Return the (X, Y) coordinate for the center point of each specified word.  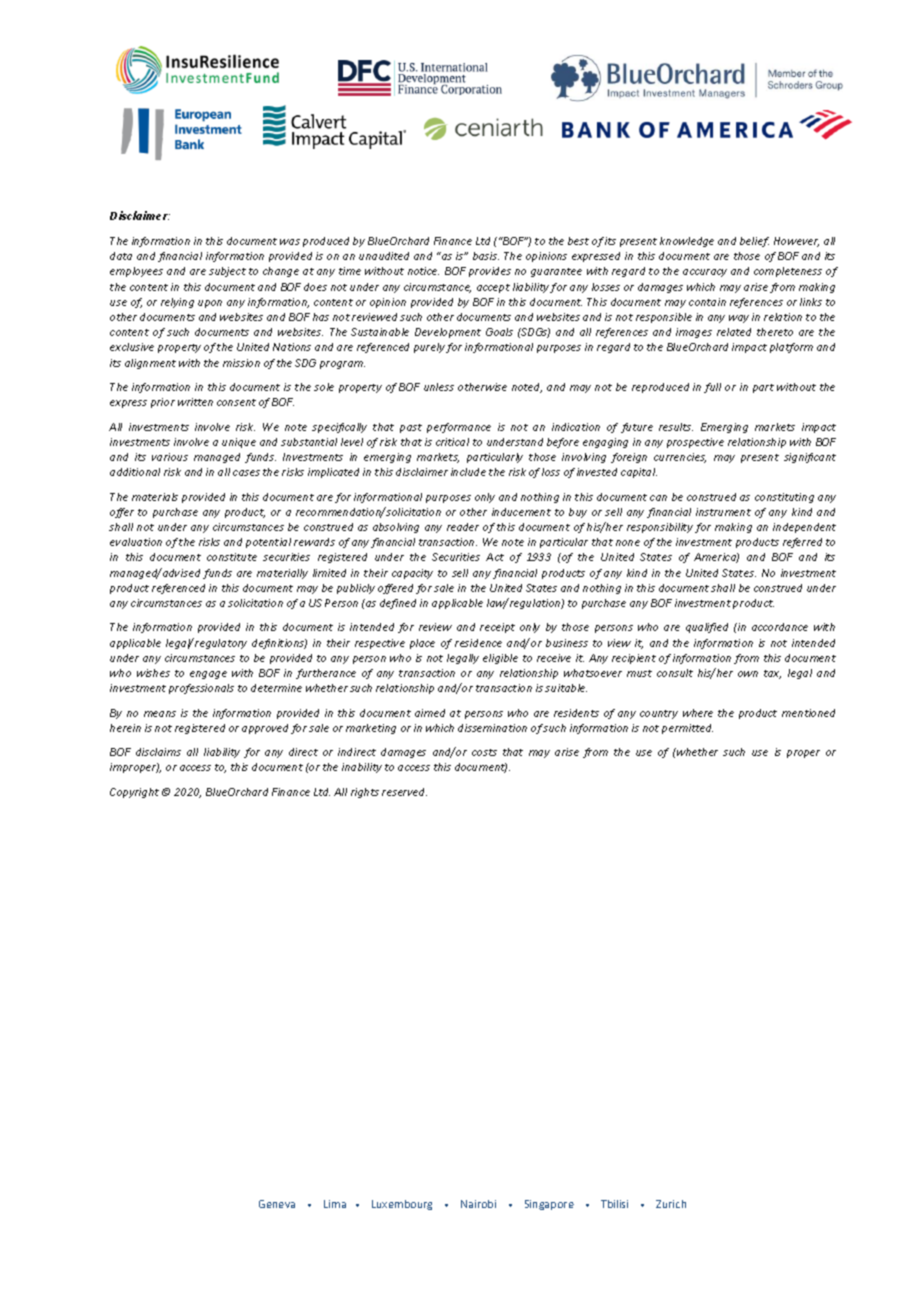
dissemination (492, 728)
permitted (687, 729)
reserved (404, 792)
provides (490, 272)
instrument (723, 512)
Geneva (277, 1204)
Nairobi (478, 1204)
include (468, 472)
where (698, 713)
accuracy (705, 273)
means (160, 714)
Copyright (134, 793)
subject (227, 272)
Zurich (671, 1204)
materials (155, 497)
